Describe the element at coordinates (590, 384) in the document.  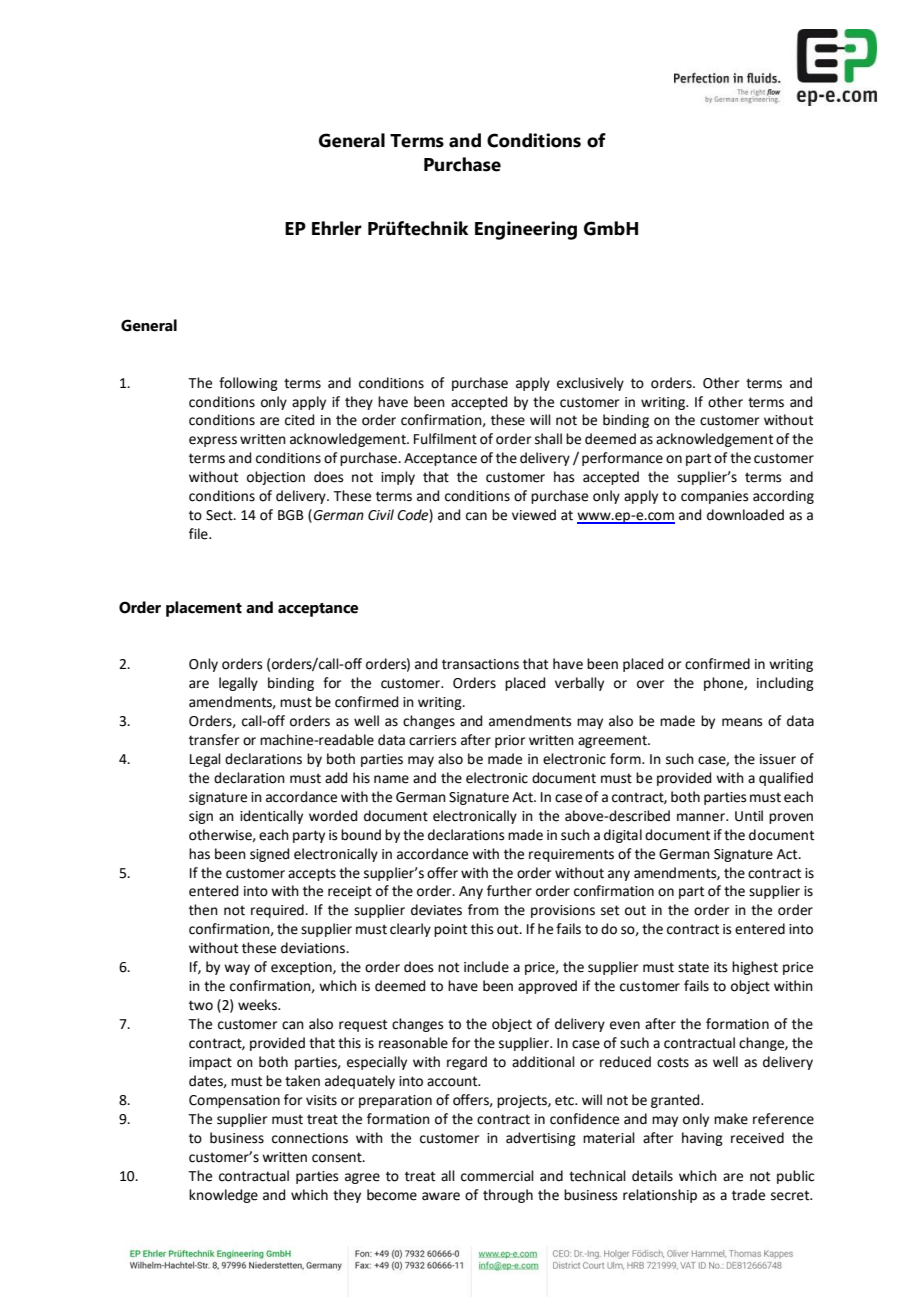
I see `exclusively` at that location.
